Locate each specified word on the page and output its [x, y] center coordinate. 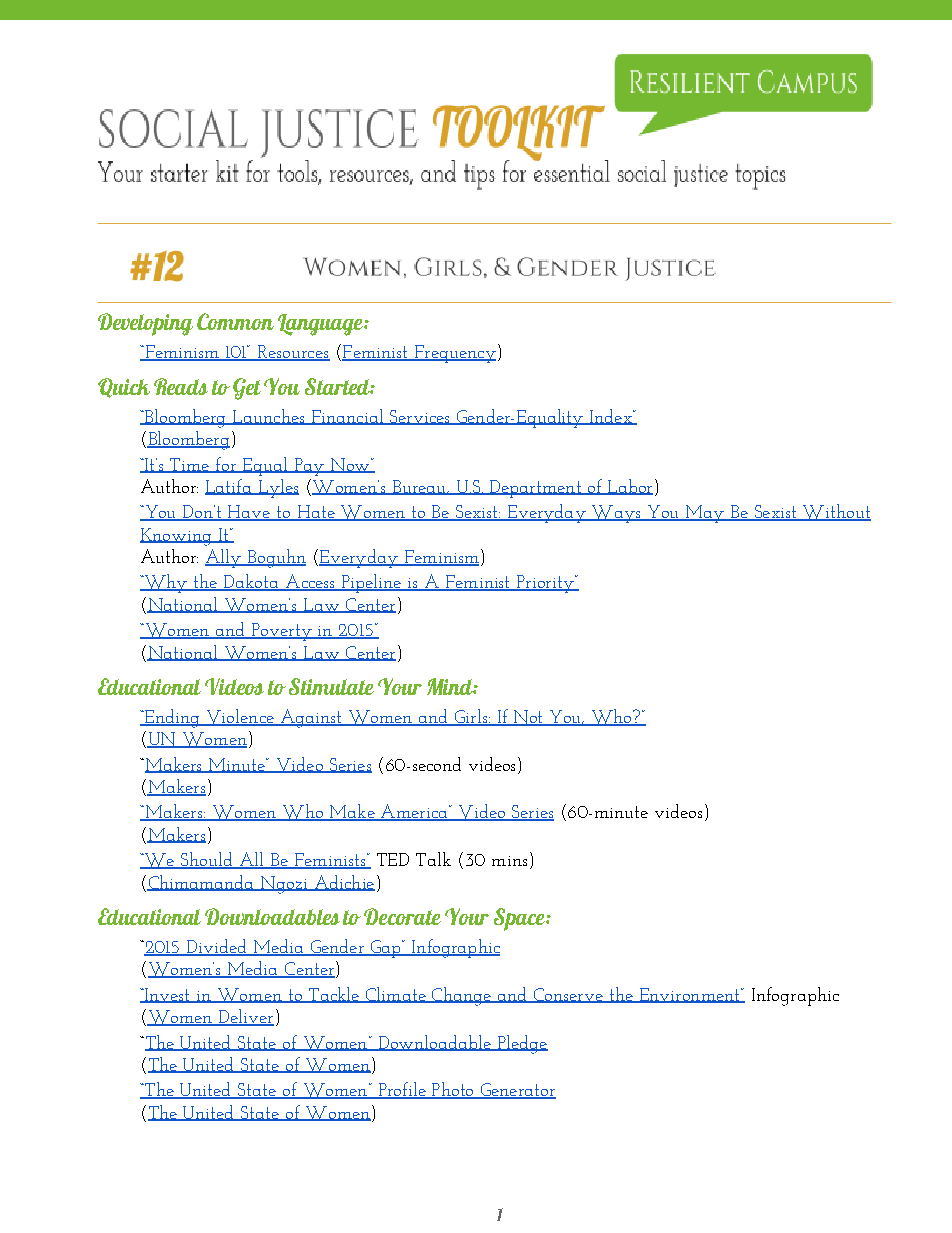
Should [207, 860]
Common [235, 321]
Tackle [333, 995]
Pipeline [371, 583]
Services [419, 417]
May [704, 514]
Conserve [568, 995]
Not [528, 718]
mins [509, 861]
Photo [453, 1090]
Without [836, 512]
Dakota [252, 582]
